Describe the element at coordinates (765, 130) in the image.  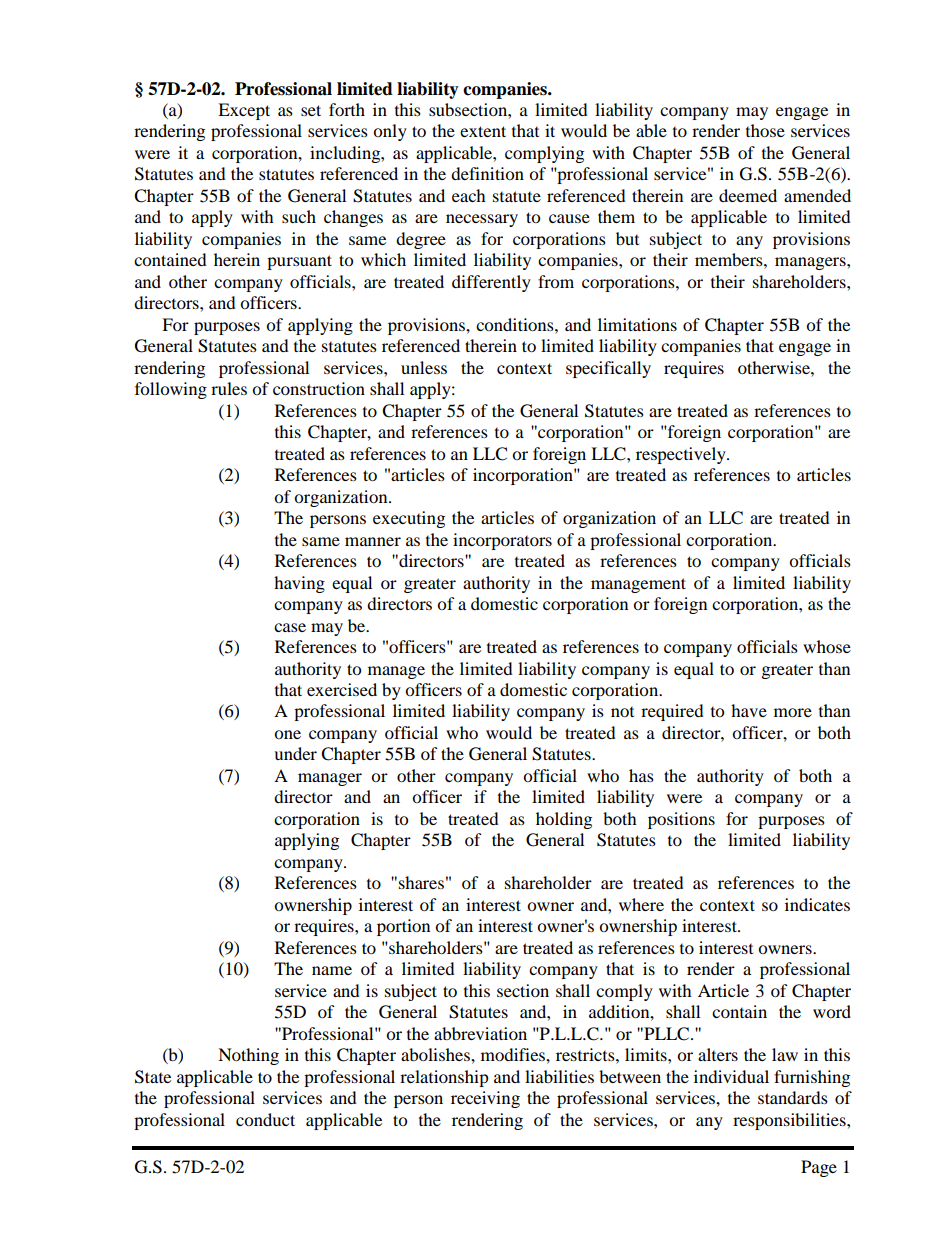
I see `those` at that location.
